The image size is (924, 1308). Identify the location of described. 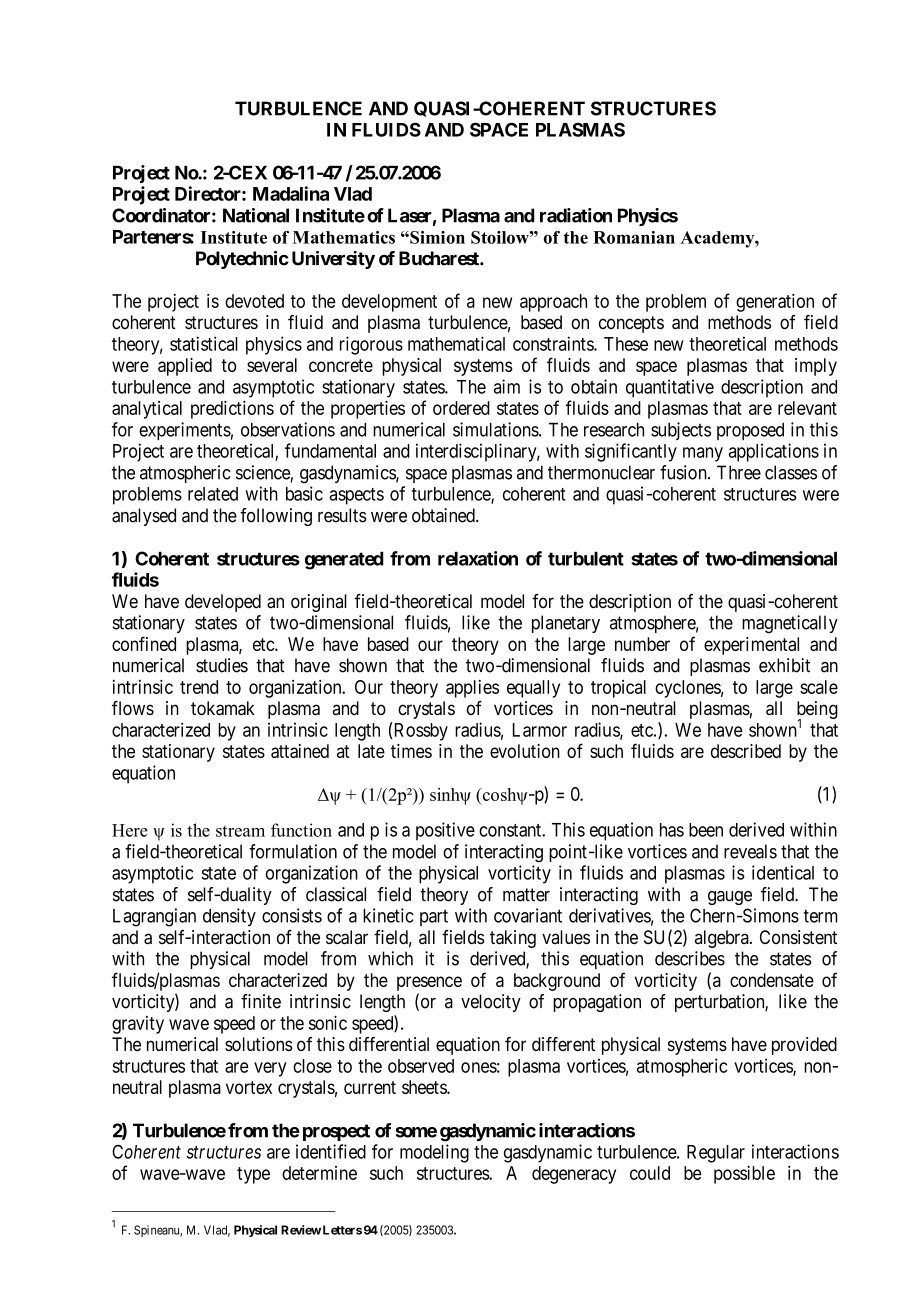
(746, 751).
